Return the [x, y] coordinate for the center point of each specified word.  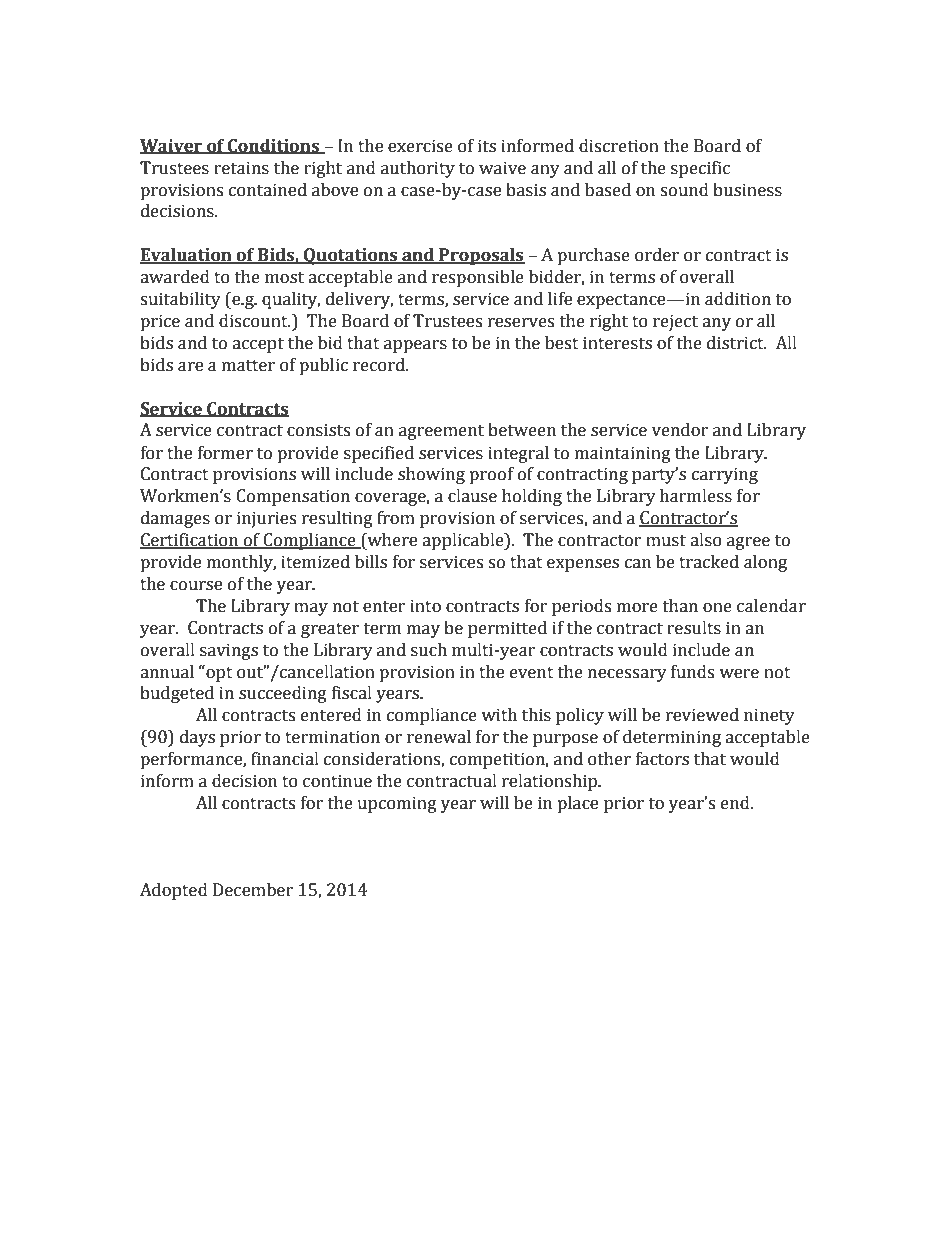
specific [700, 169]
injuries [266, 519]
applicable [464, 541]
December [253, 890]
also [706, 540]
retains [241, 168]
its [487, 146]
